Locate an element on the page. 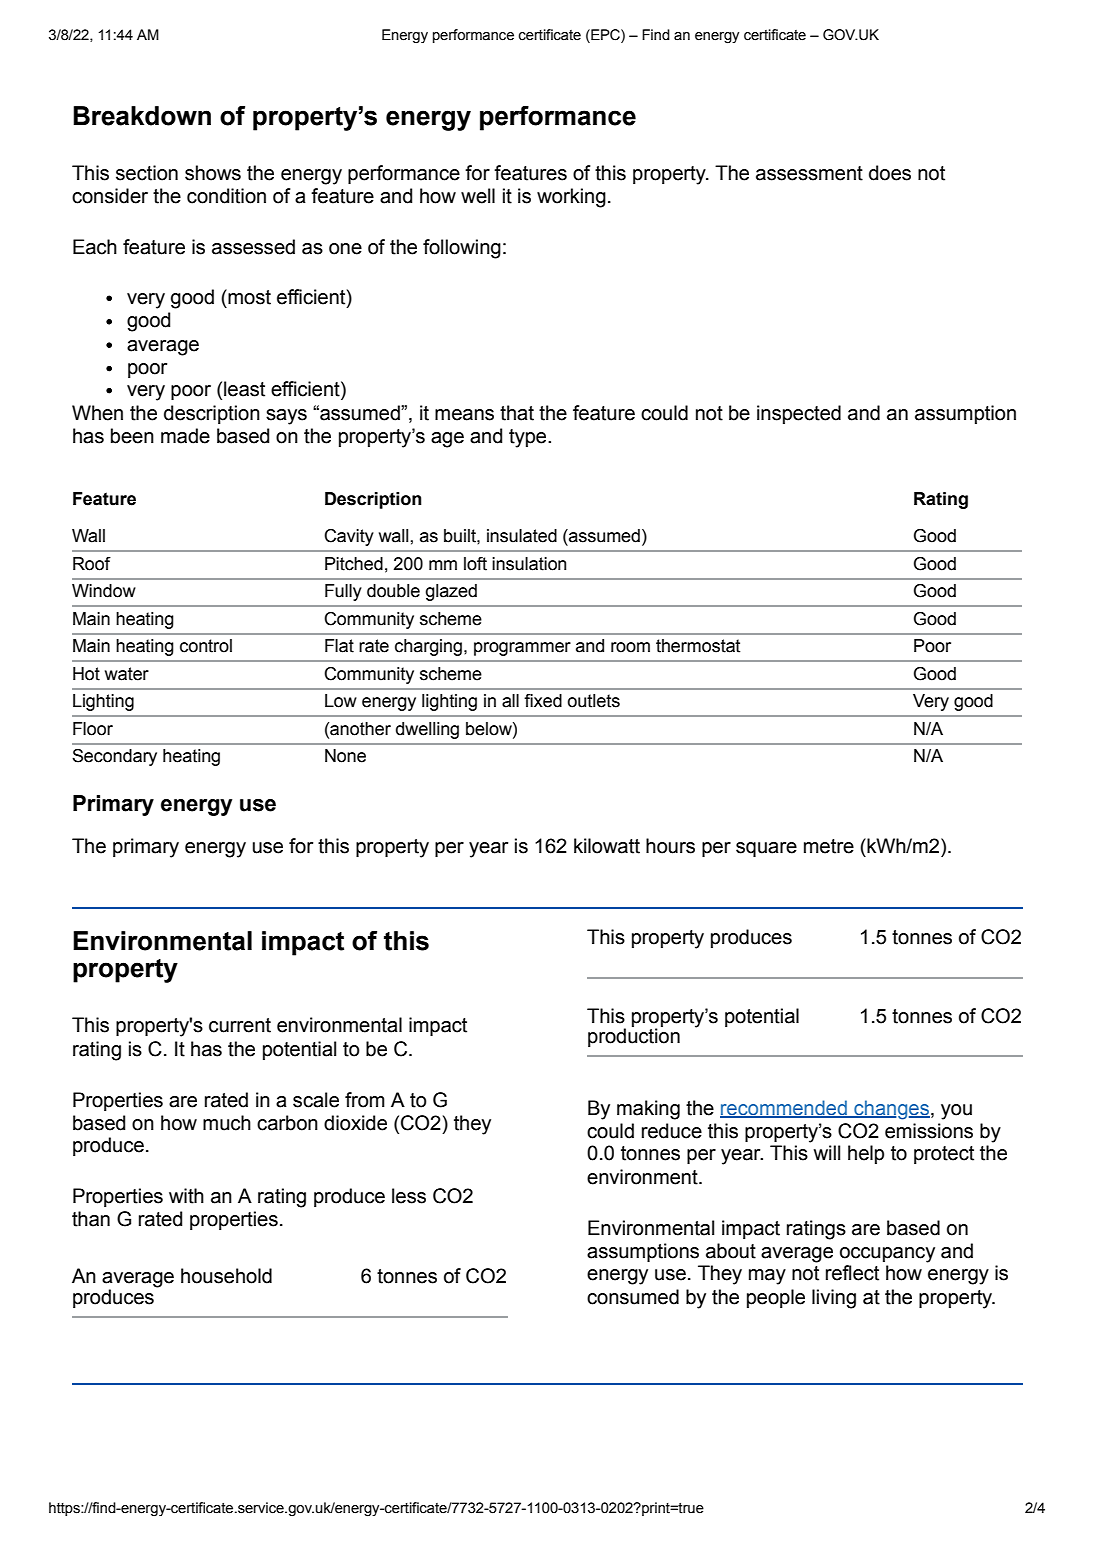  current is located at coordinates (240, 1025).
